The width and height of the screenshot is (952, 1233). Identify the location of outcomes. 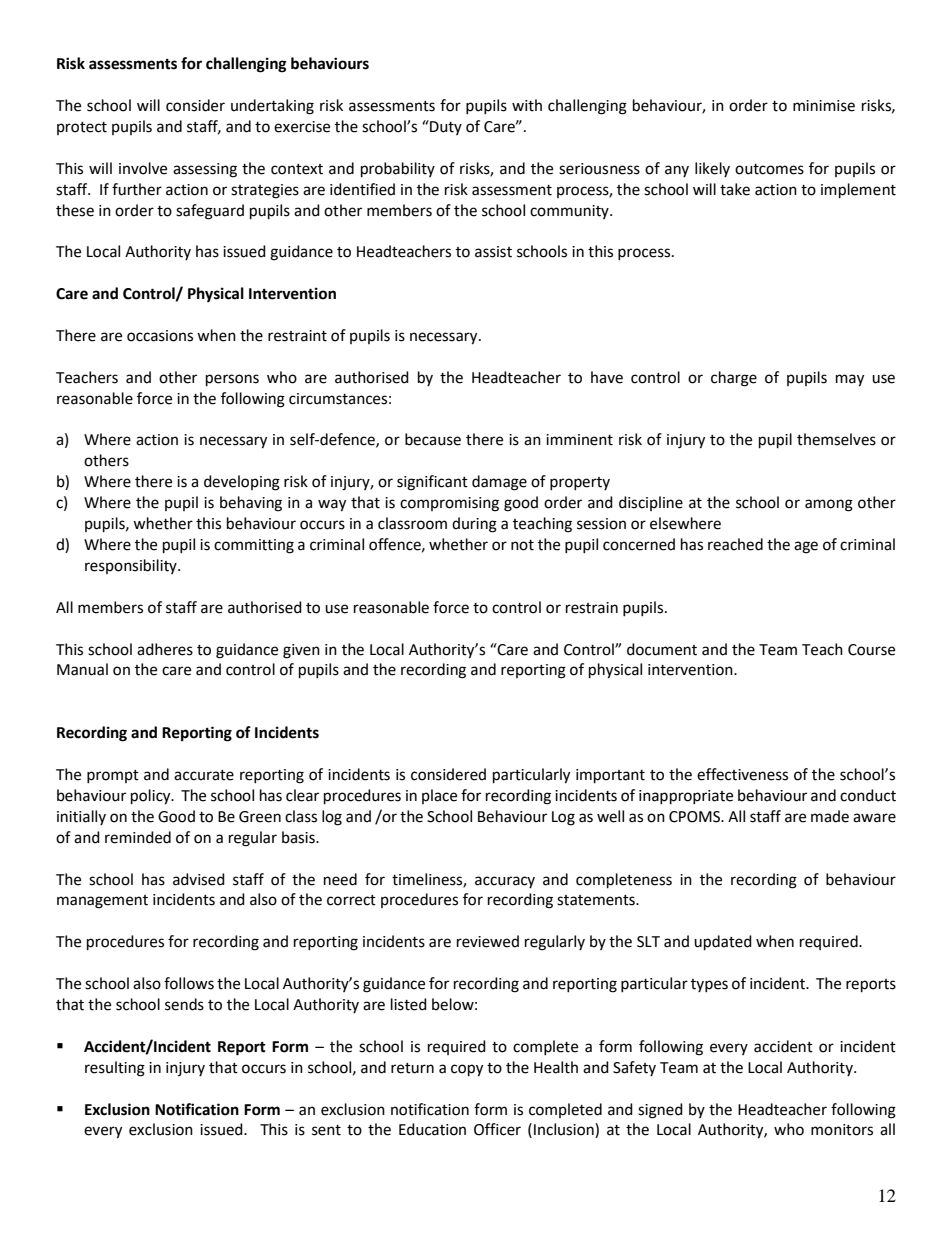
(769, 169).
